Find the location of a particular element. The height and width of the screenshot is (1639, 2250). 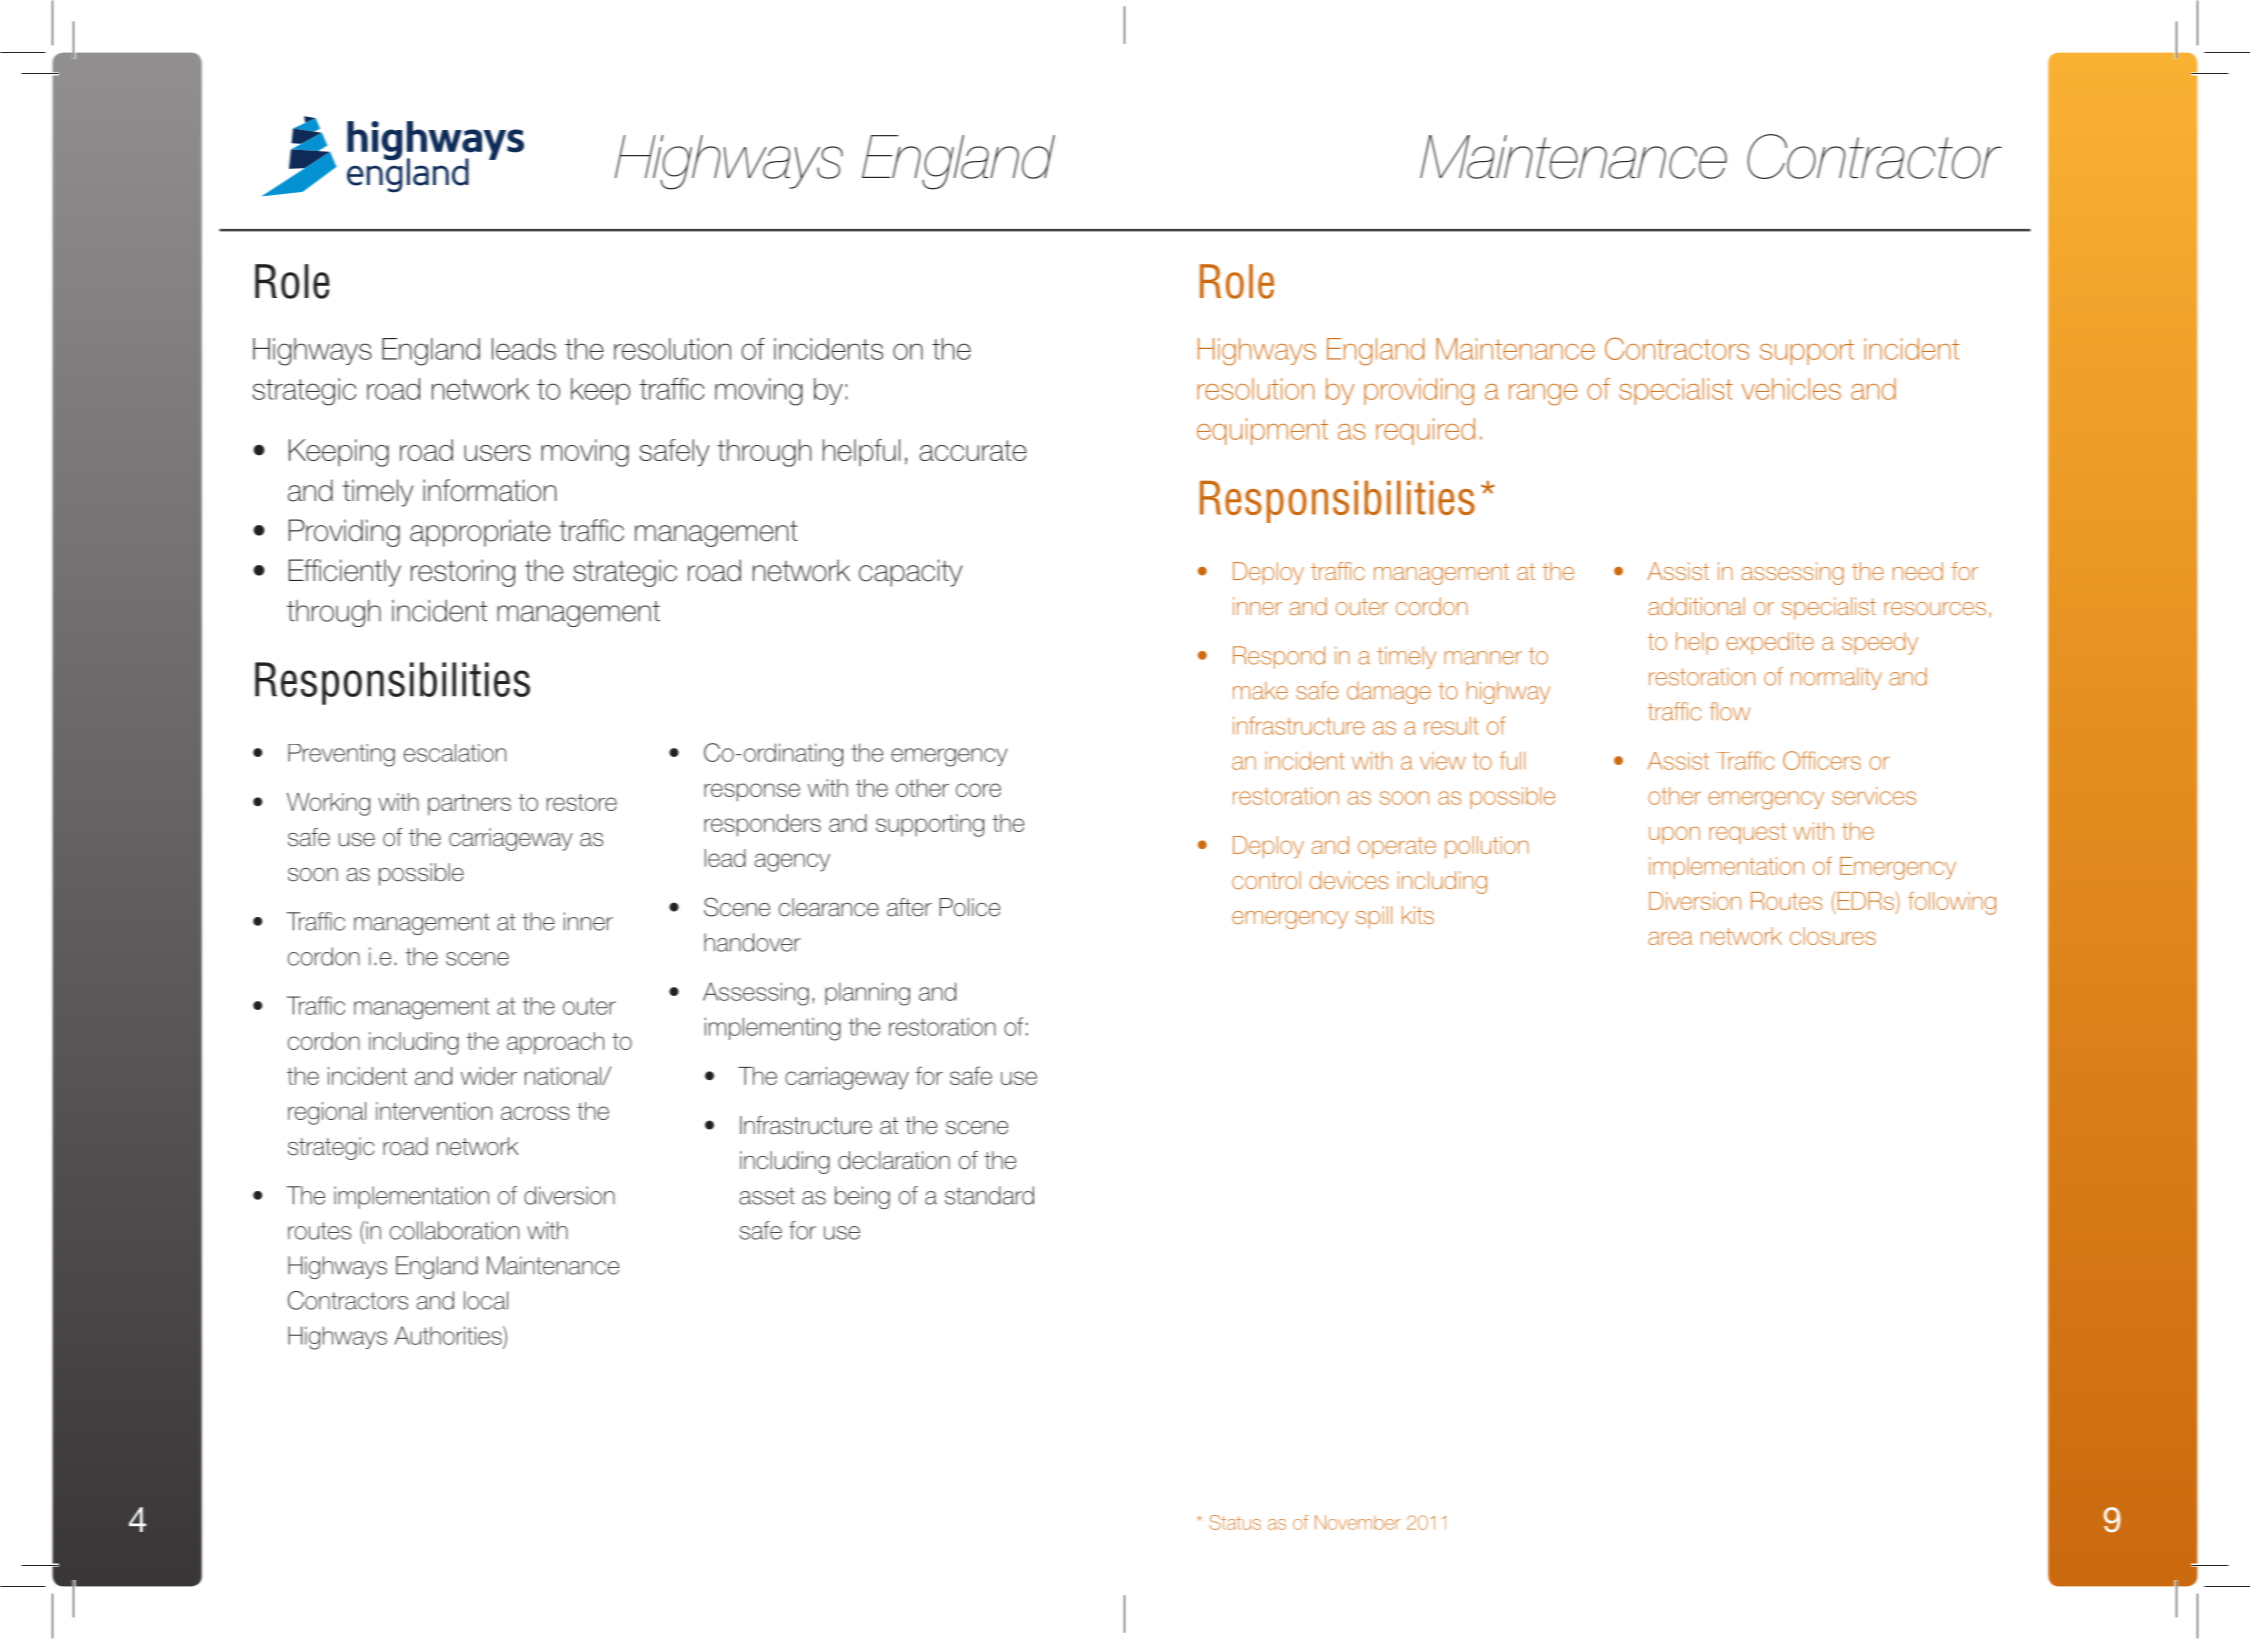

Police is located at coordinates (970, 907).
